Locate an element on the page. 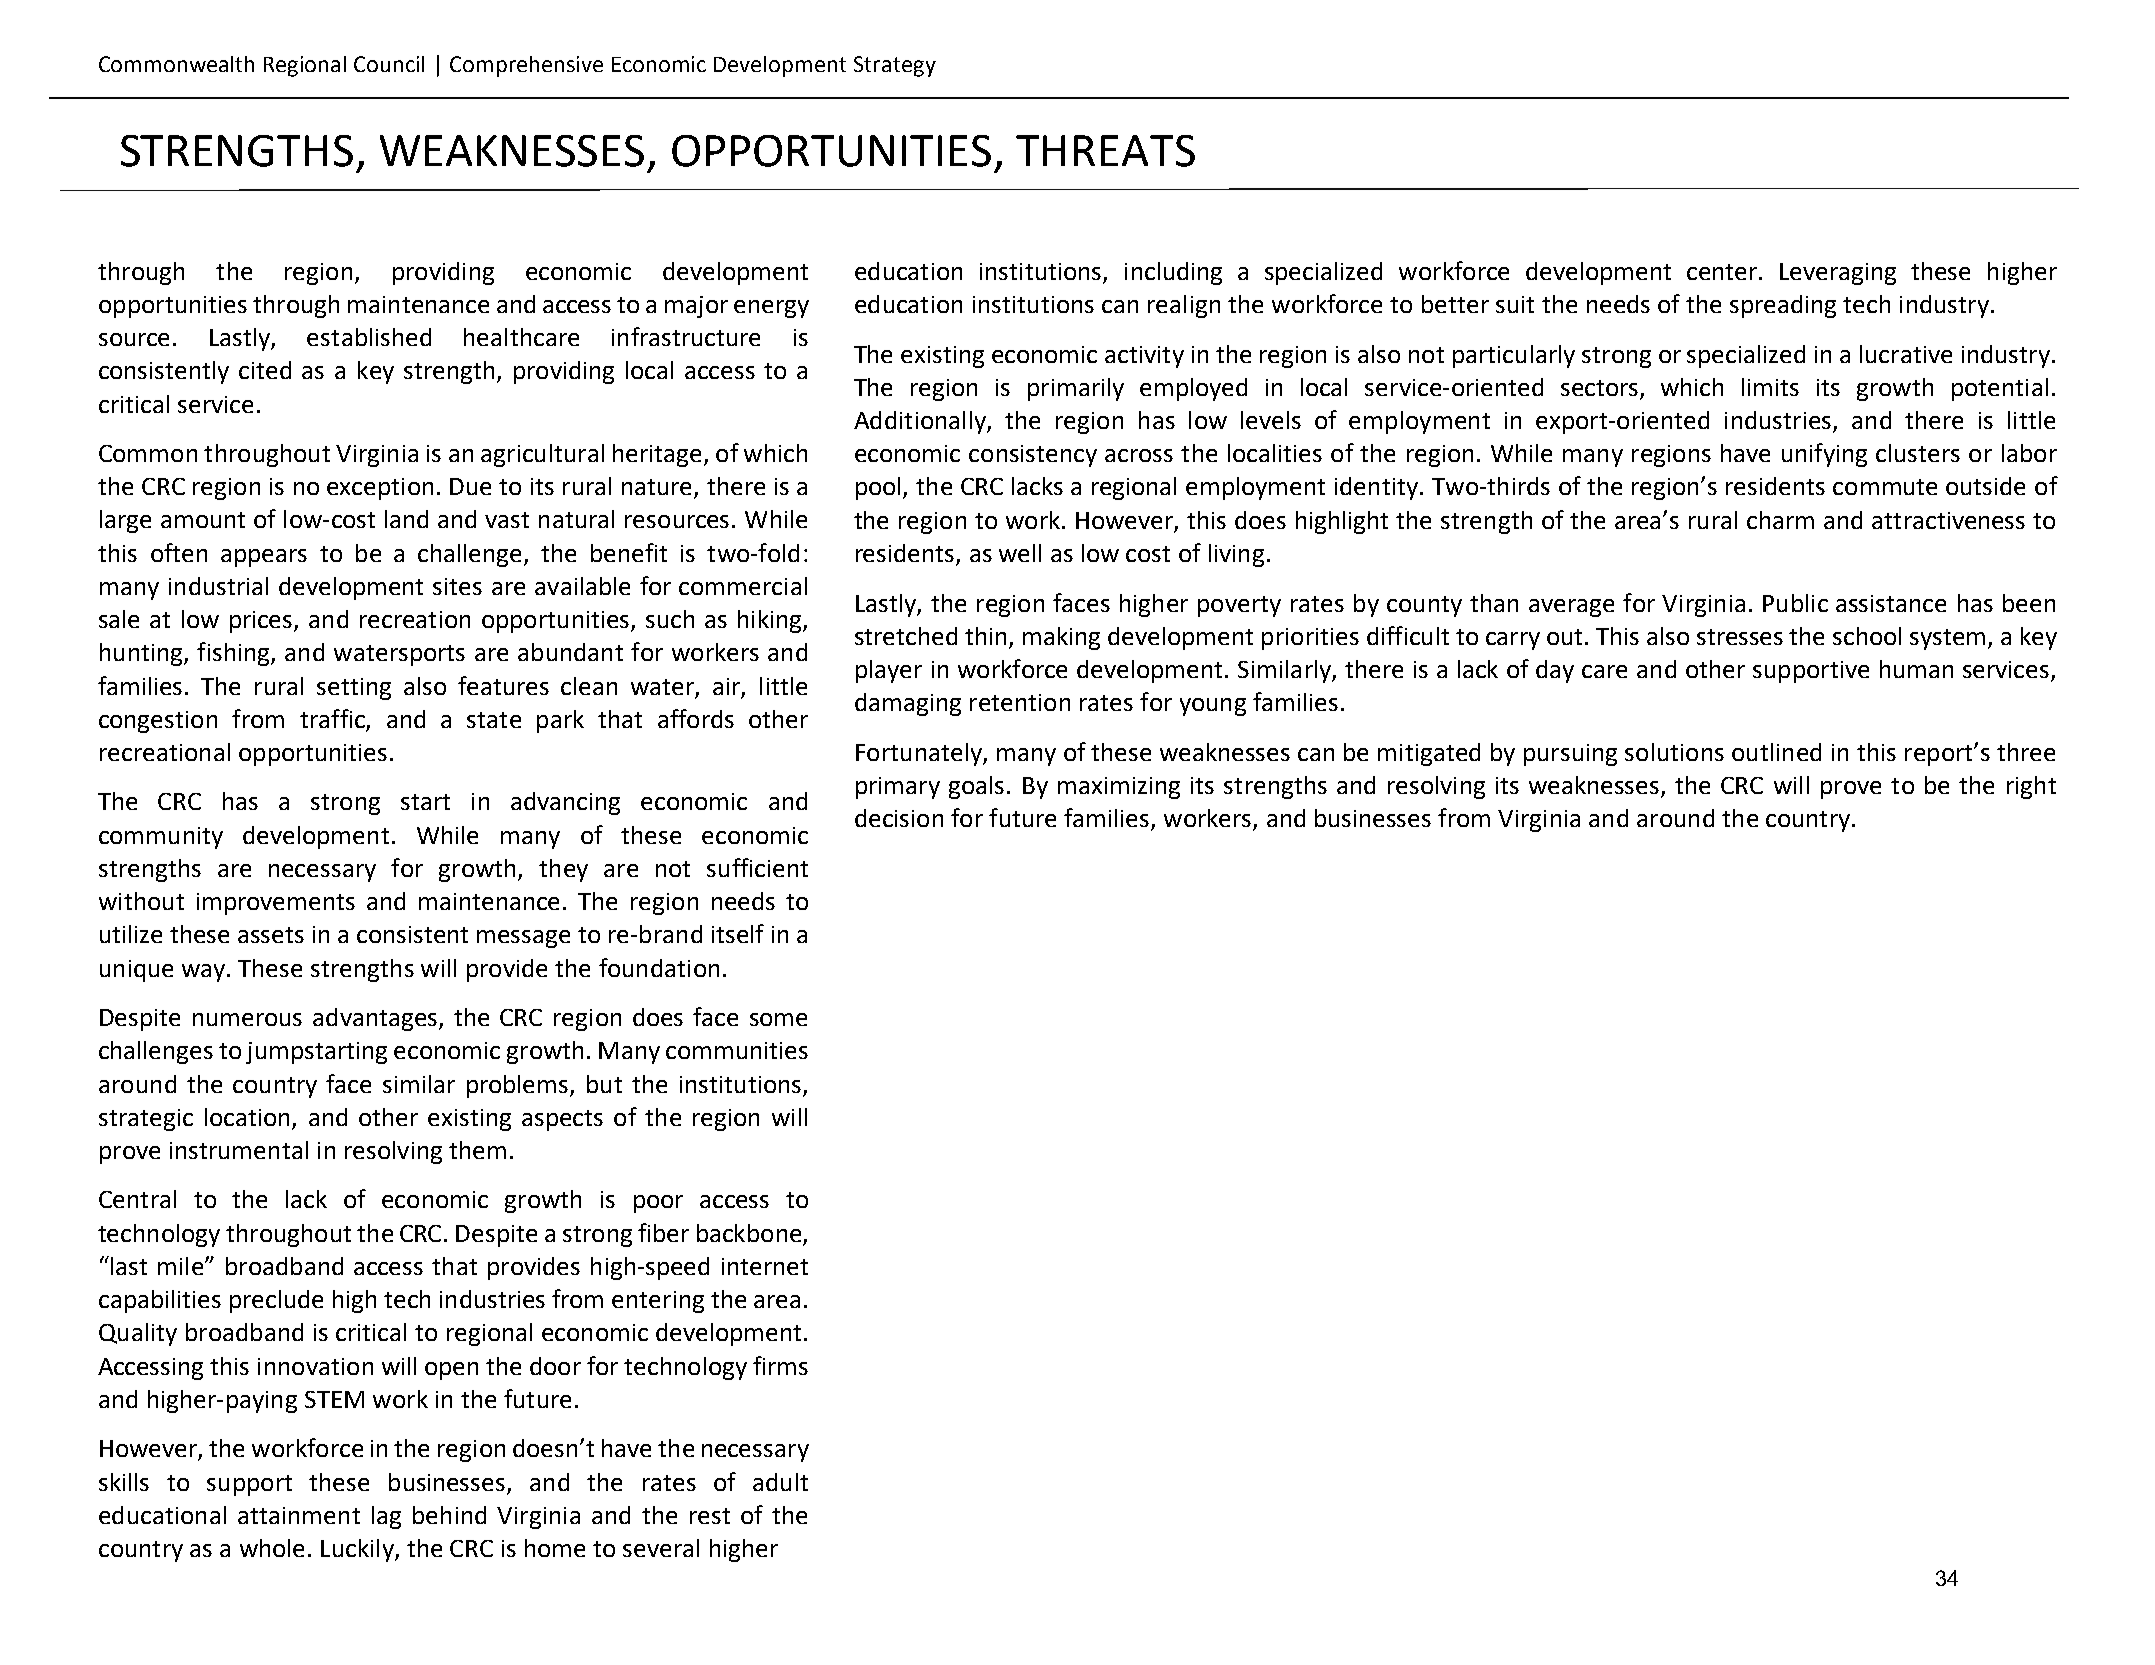 Image resolution: width=2155 pixels, height=1665 pixels. right is located at coordinates (2031, 787).
